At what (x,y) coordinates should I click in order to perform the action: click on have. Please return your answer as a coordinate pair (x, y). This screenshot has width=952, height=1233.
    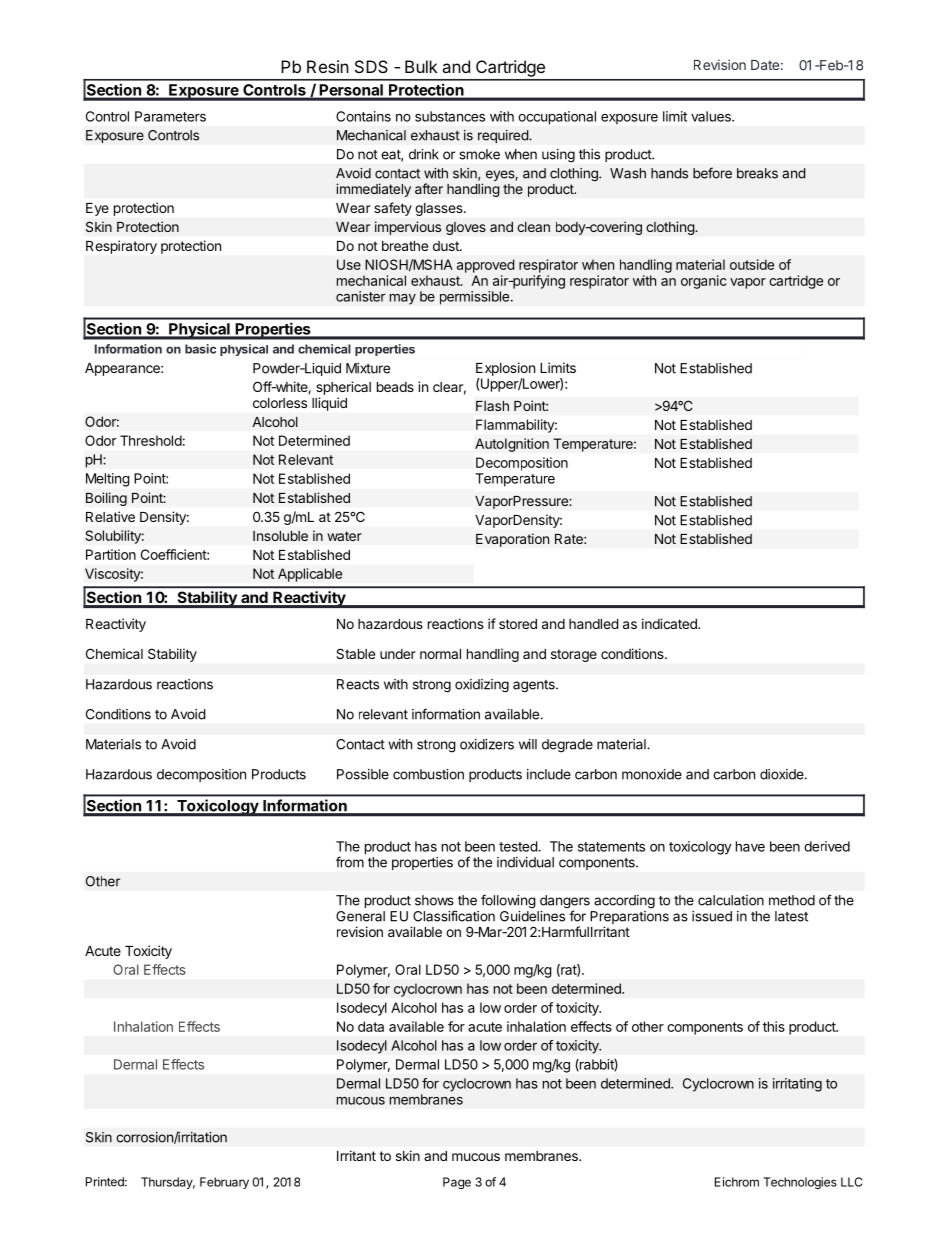
    Looking at the image, I should click on (750, 846).
